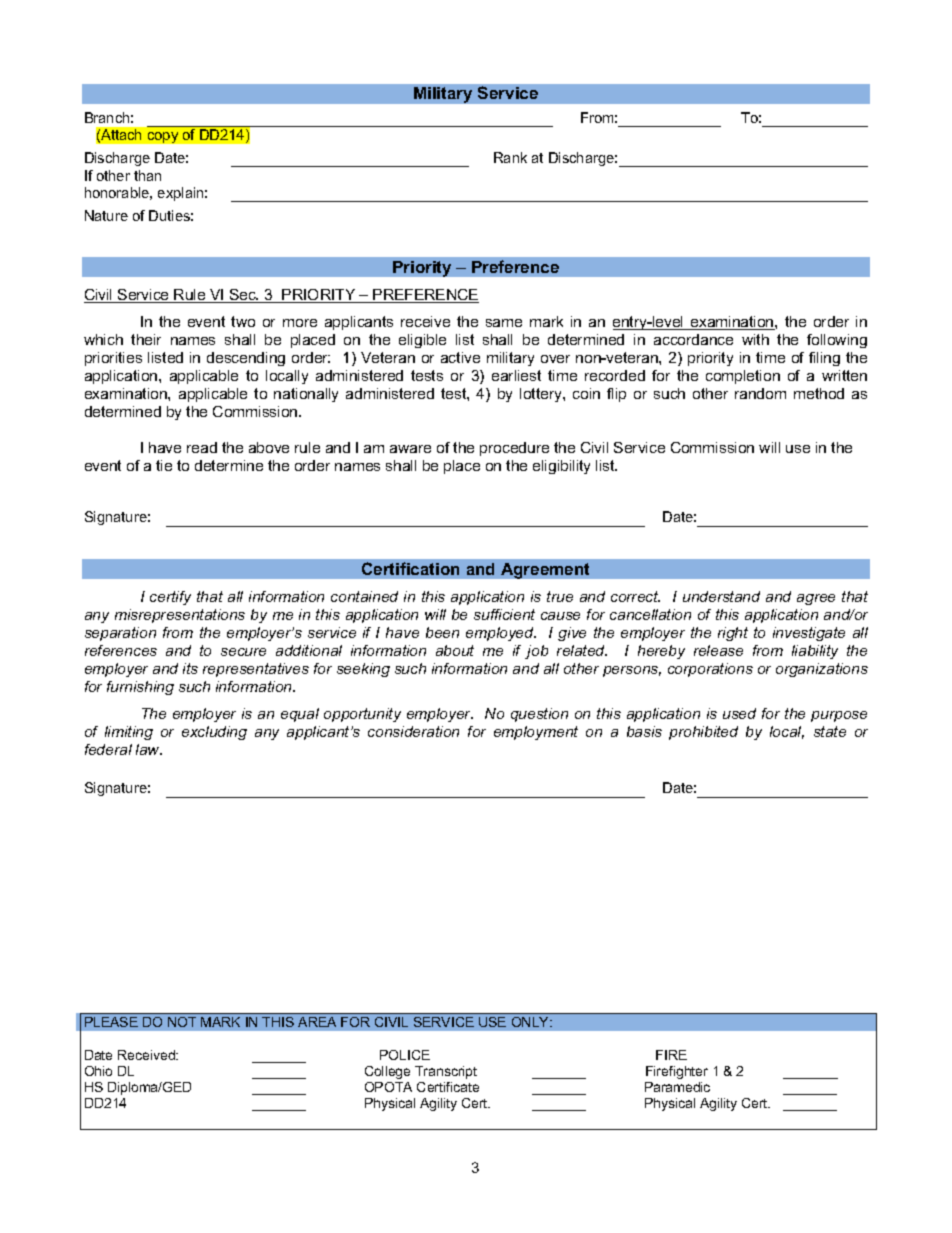  What do you see at coordinates (147, 175) in the screenshot?
I see `than` at bounding box center [147, 175].
